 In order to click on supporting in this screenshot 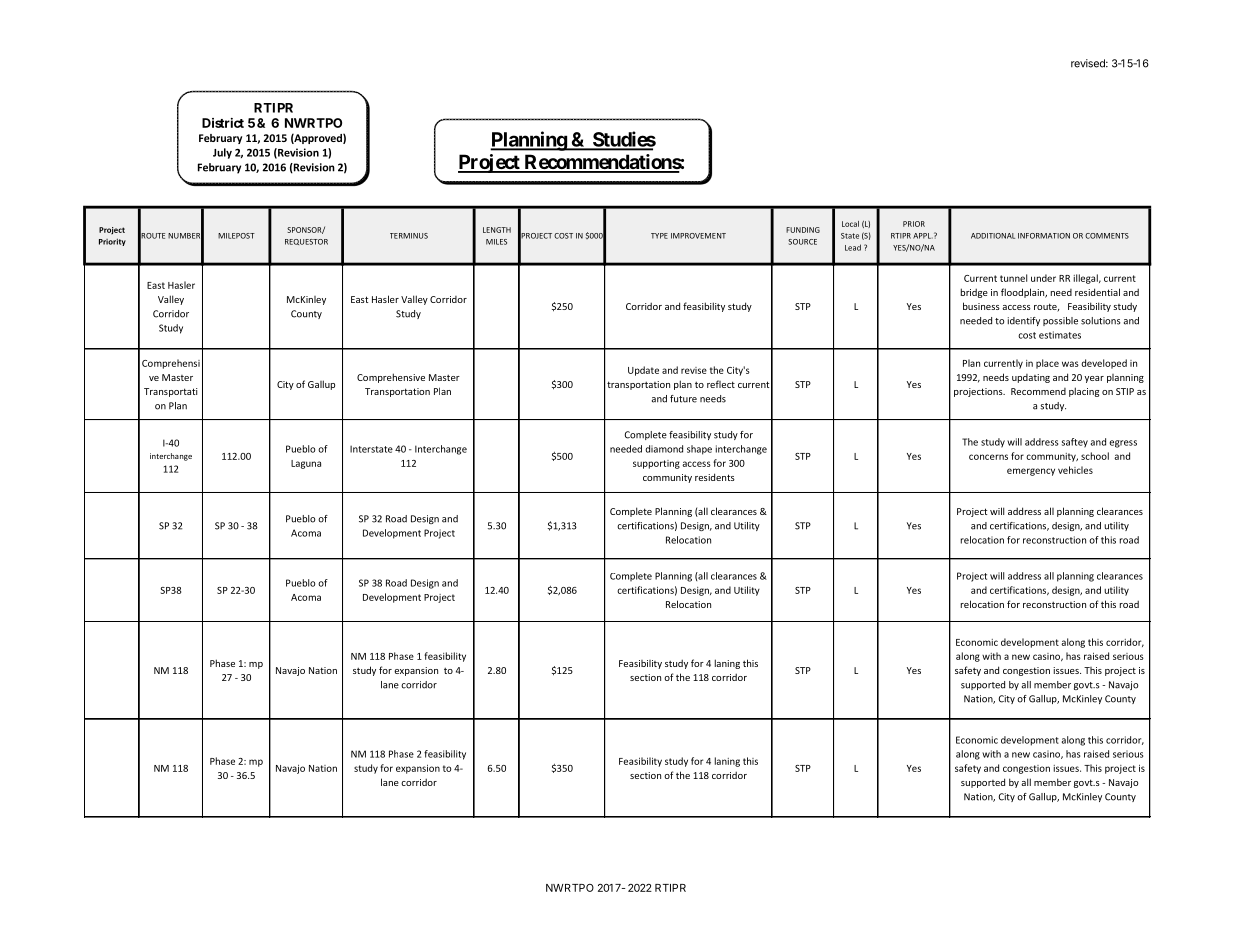, I will do `click(656, 464)`.
